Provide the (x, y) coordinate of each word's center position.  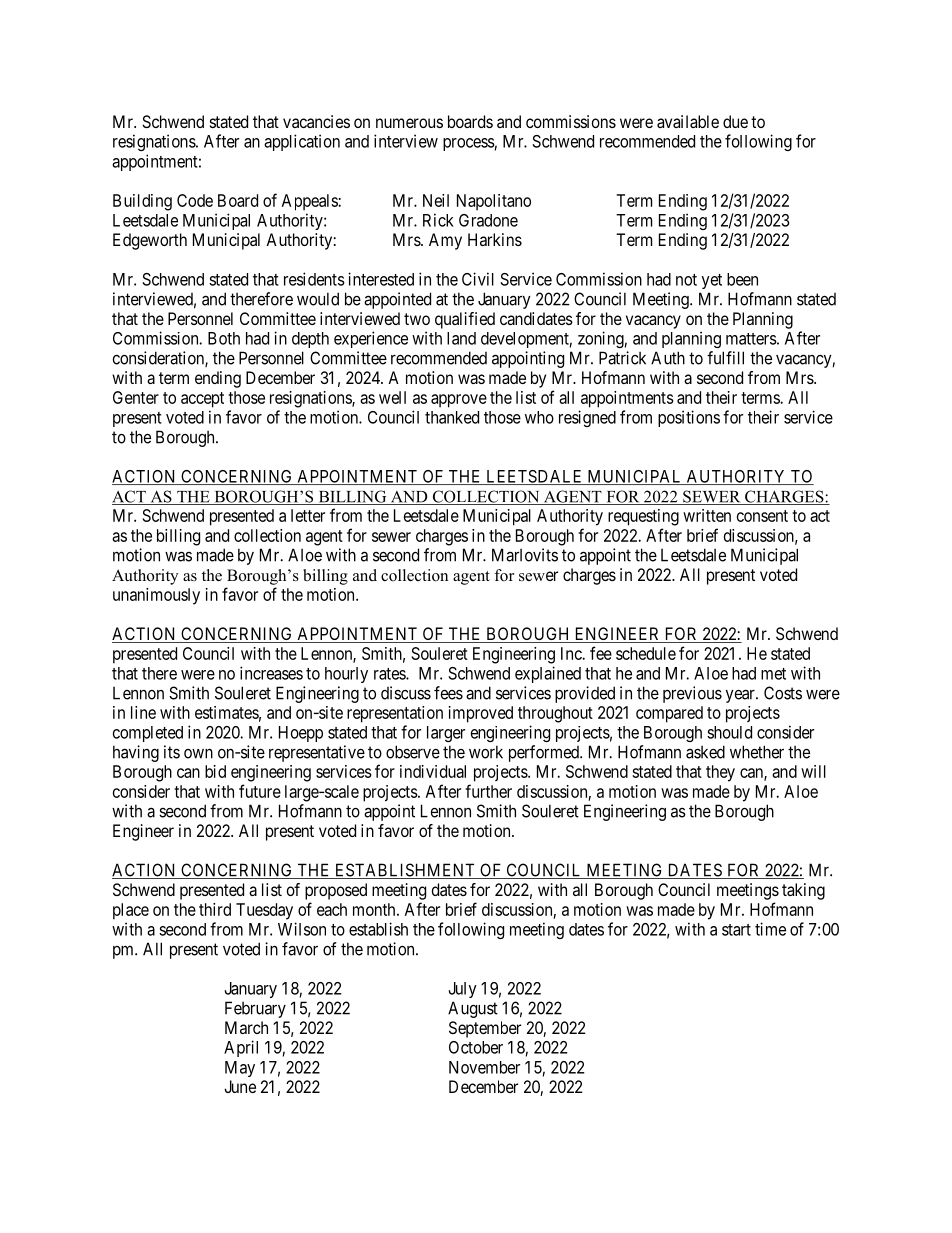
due (735, 121)
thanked (452, 417)
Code (195, 200)
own (198, 754)
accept (202, 400)
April (241, 1048)
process (469, 144)
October (476, 1047)
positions (689, 418)
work (486, 752)
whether (757, 752)
